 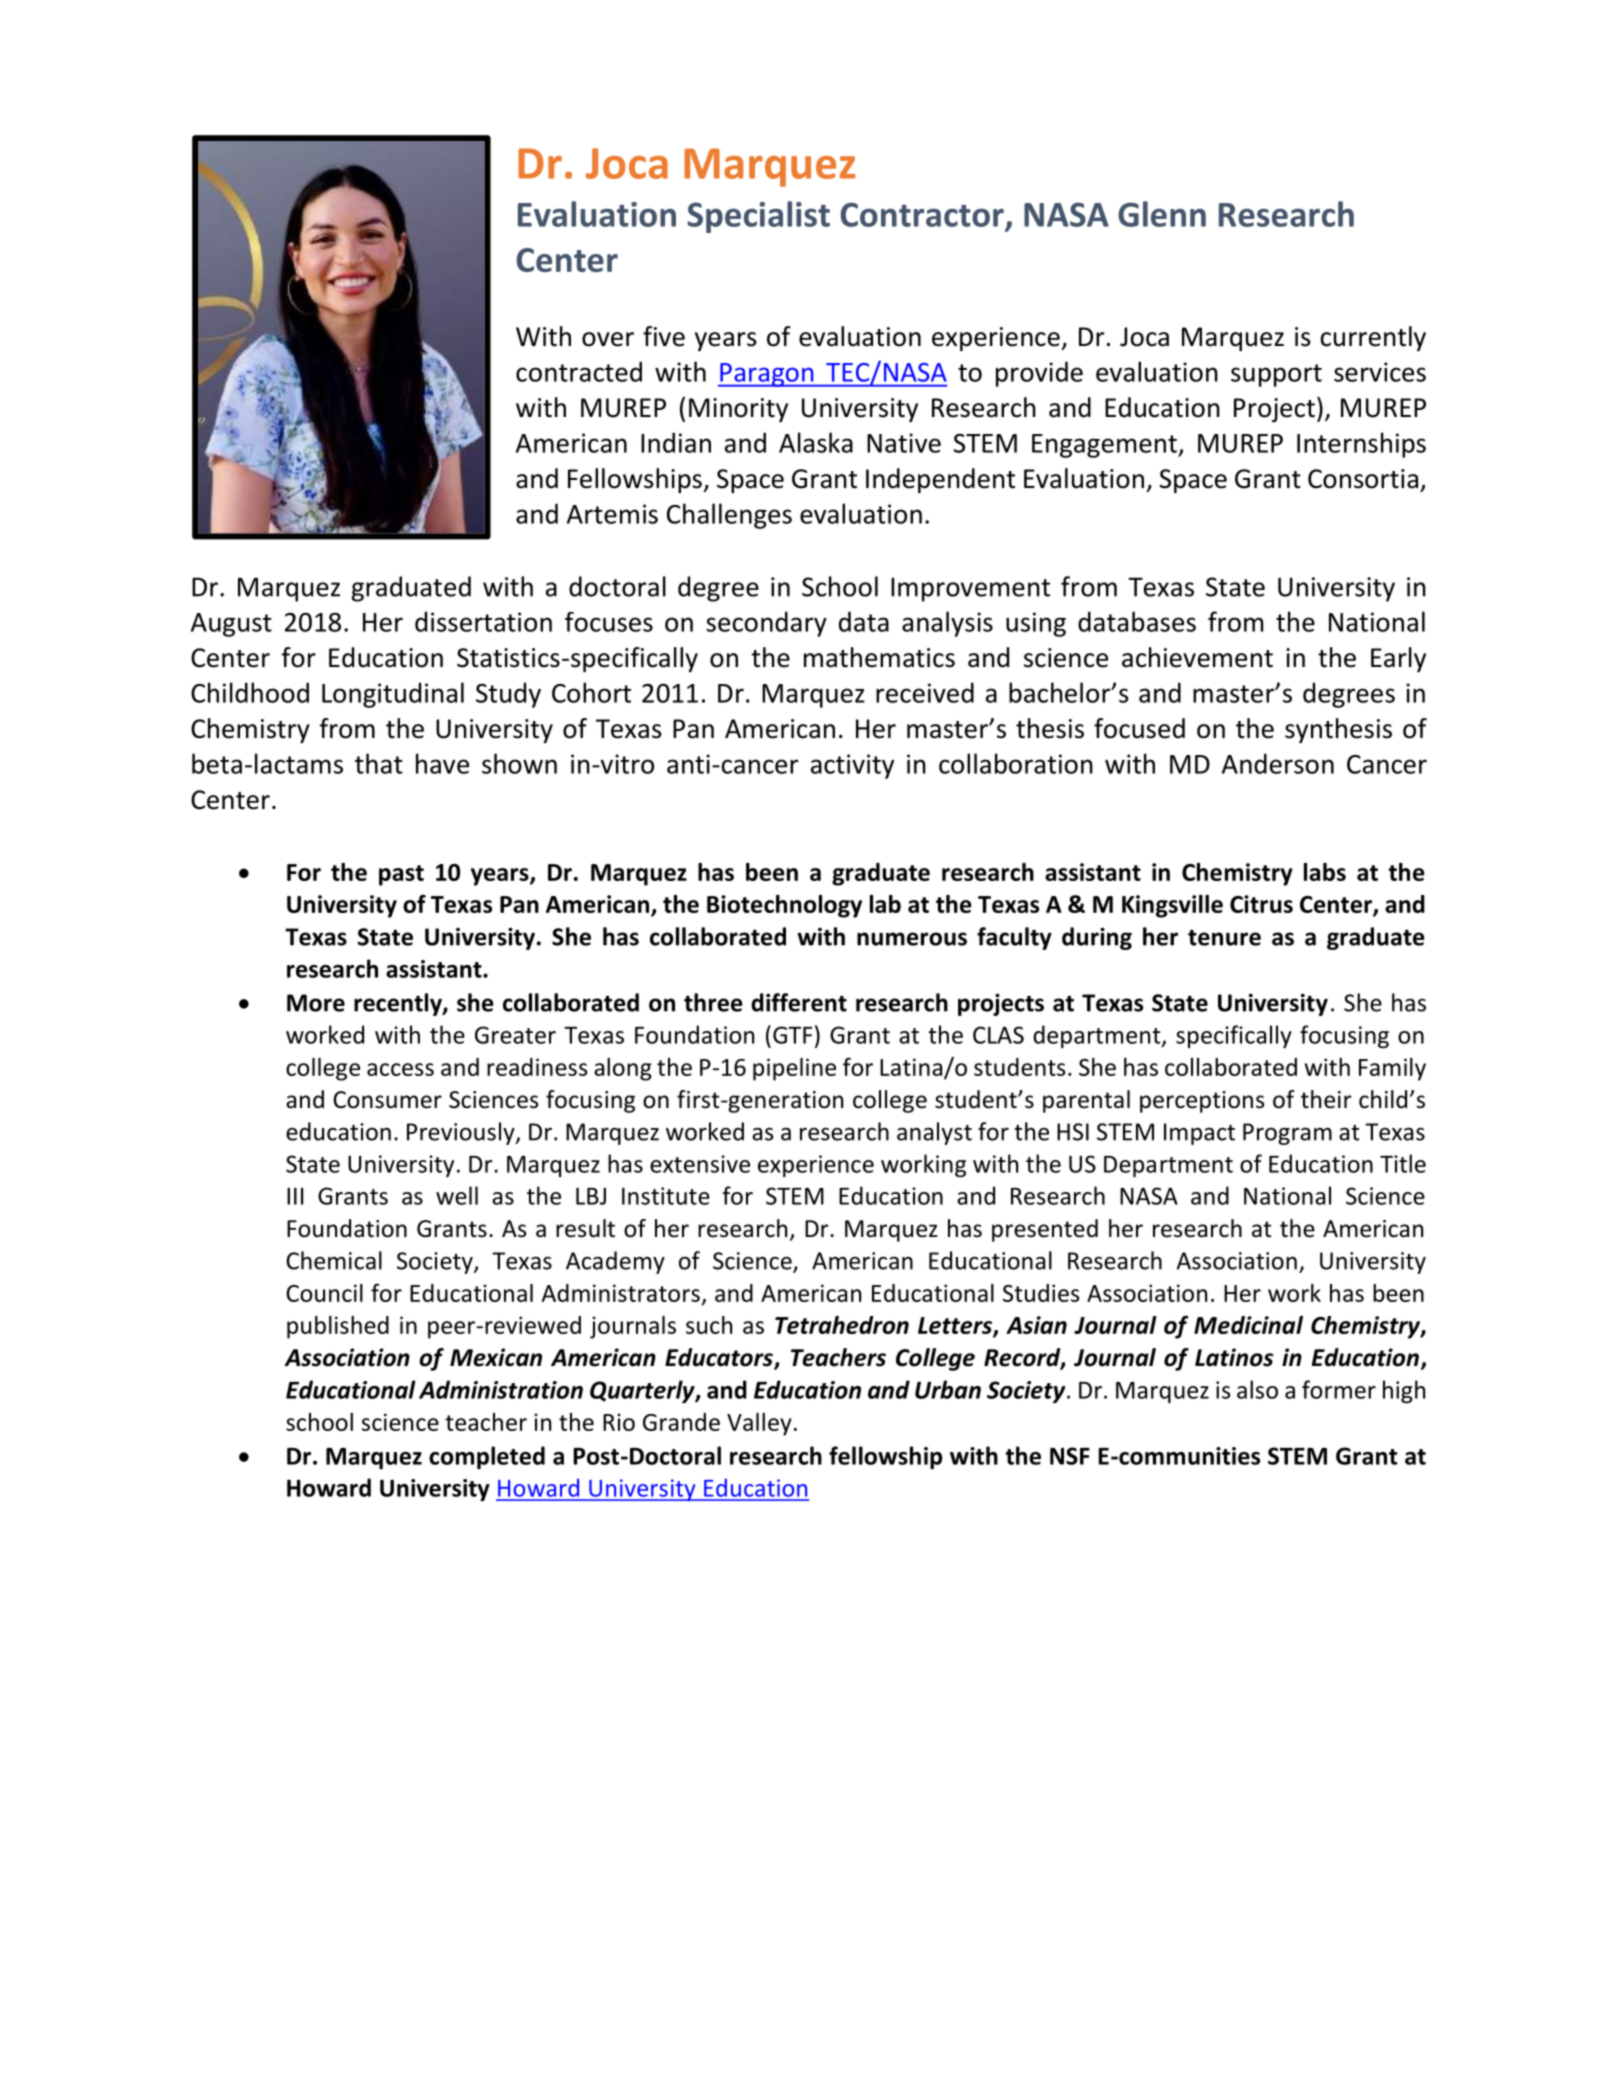 I want to click on Glenn, so click(x=1162, y=214).
